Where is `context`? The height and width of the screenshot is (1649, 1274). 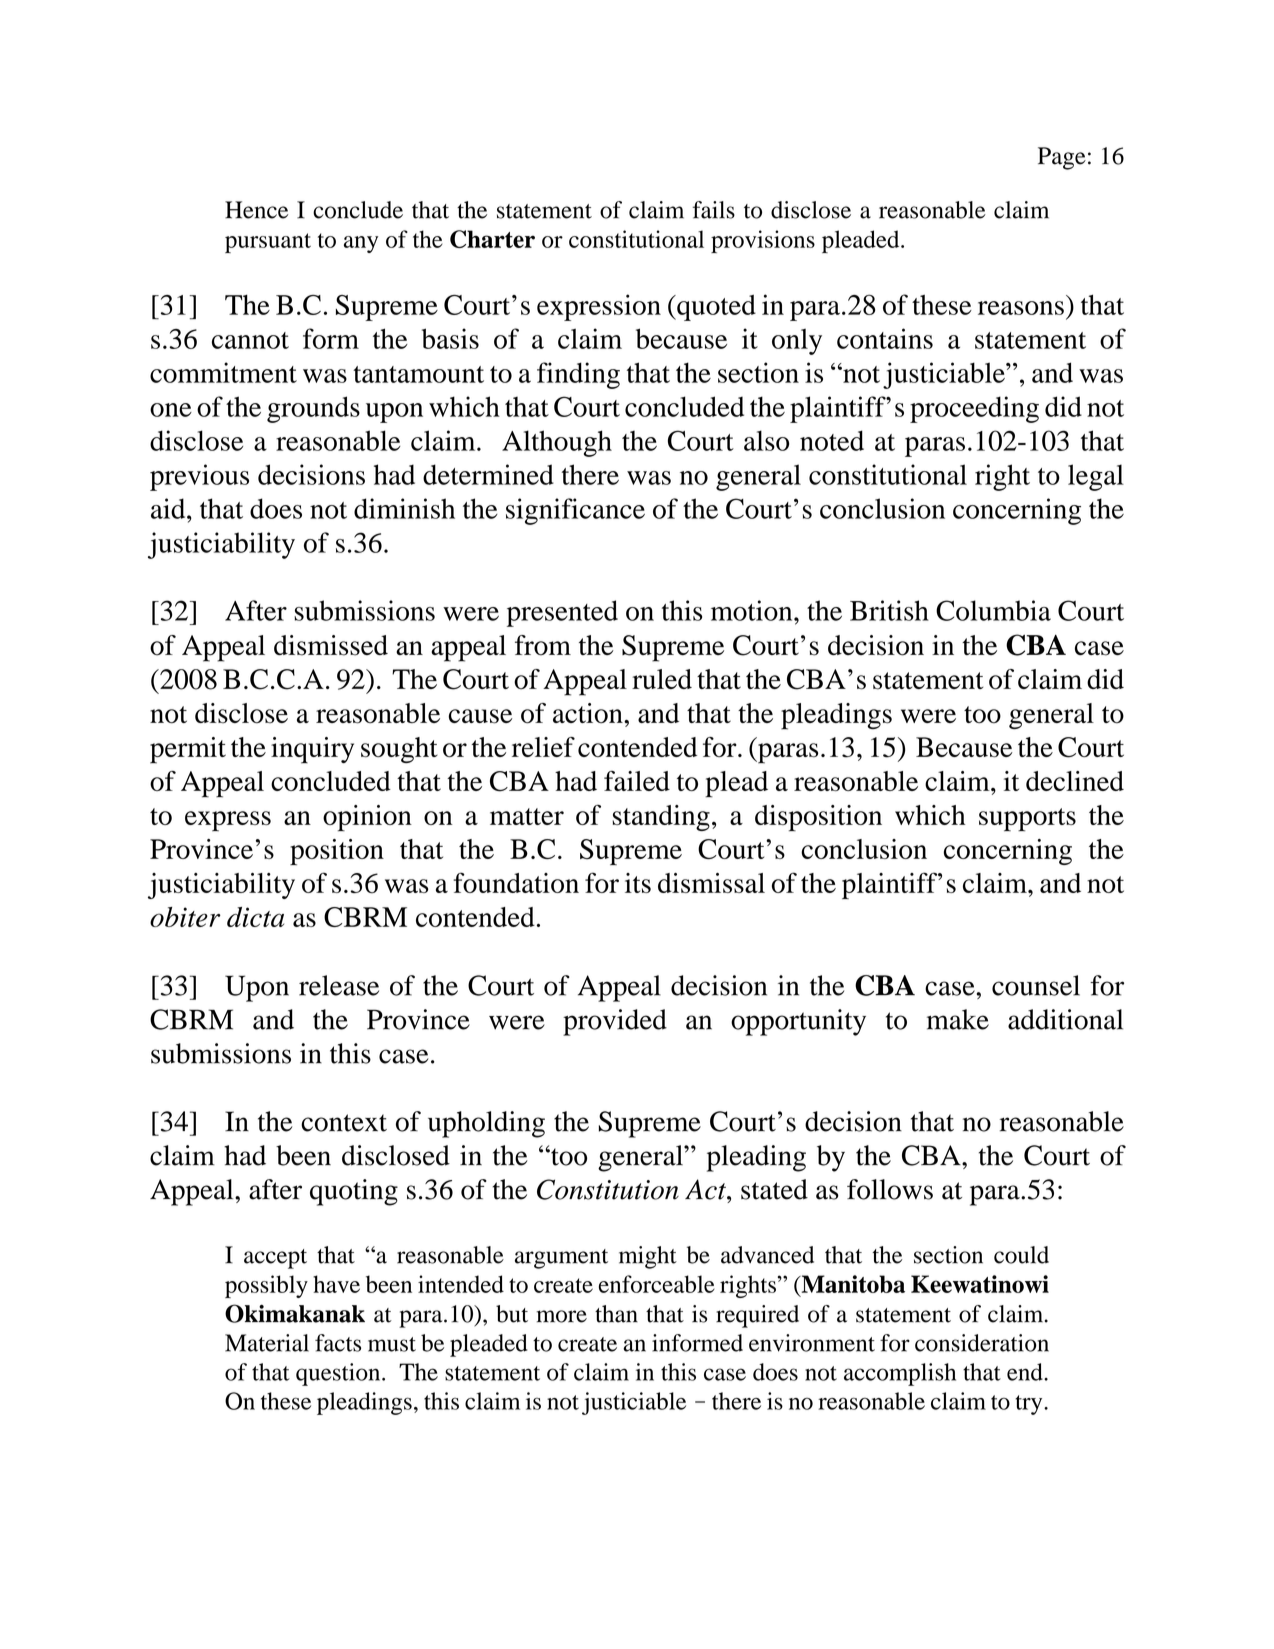 context is located at coordinates (344, 1123).
